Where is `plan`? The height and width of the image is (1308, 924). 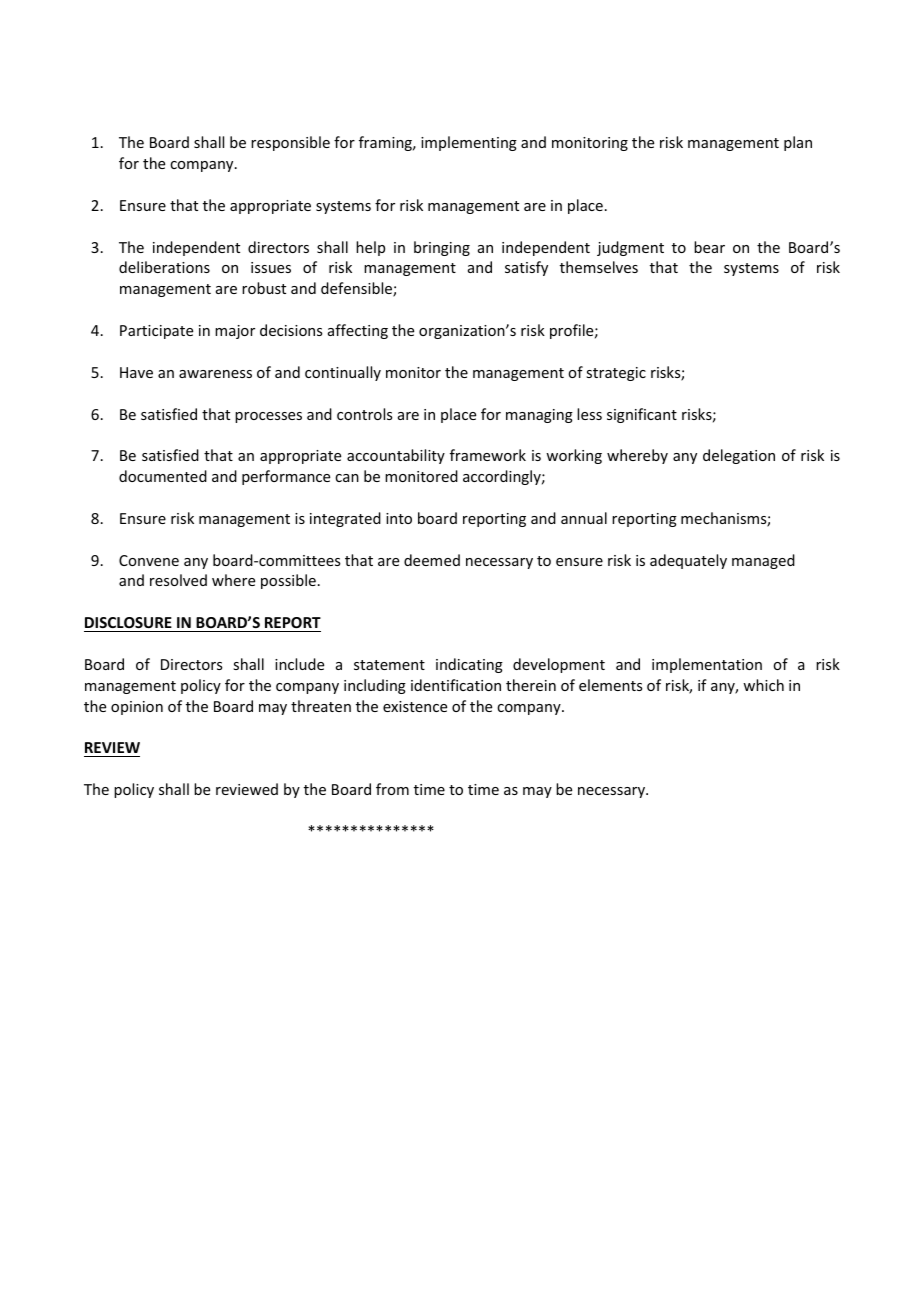
plan is located at coordinates (798, 143).
